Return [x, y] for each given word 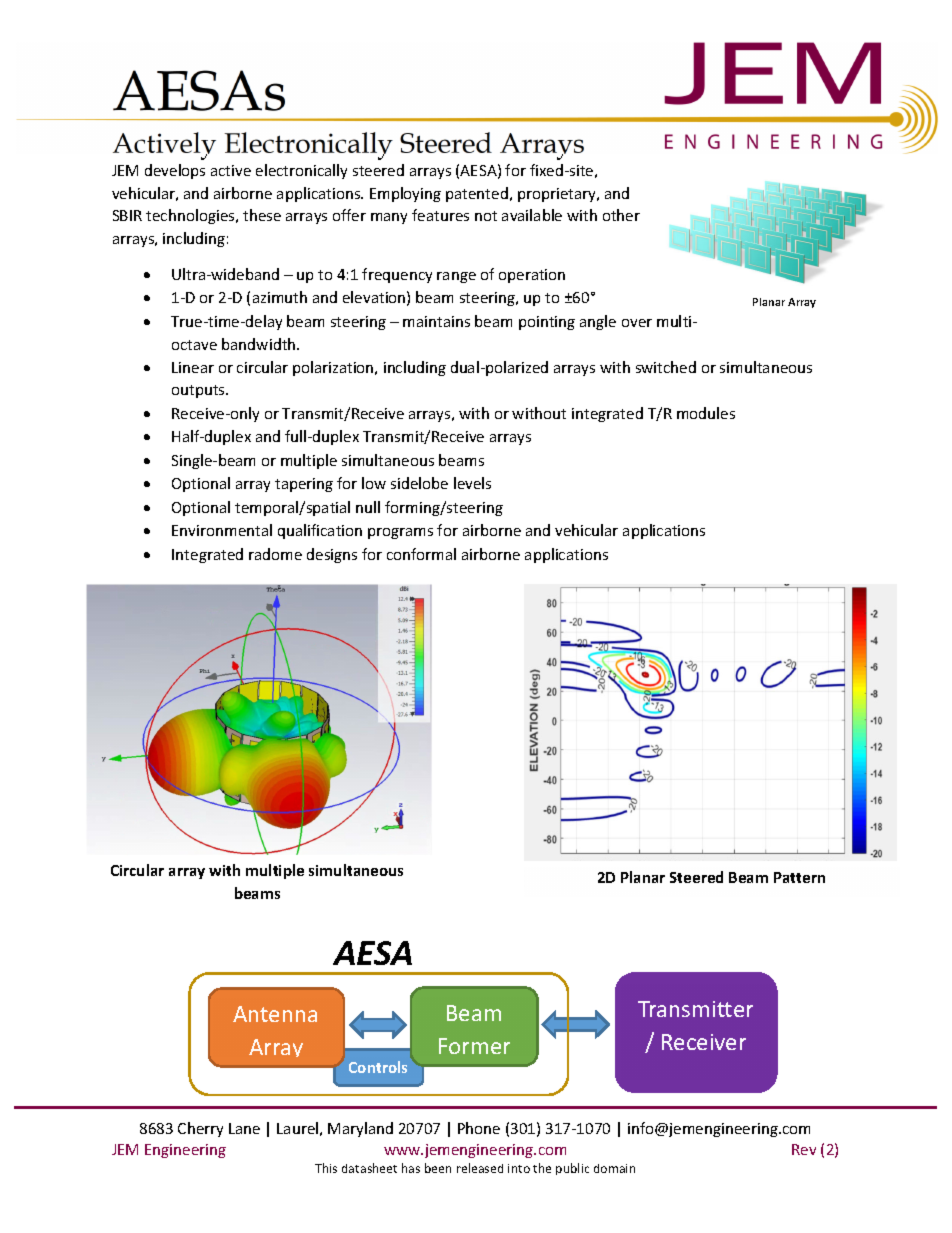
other [621, 215]
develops [175, 171]
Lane [244, 1128]
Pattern [799, 877]
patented [477, 194]
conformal [421, 554]
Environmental [222, 530]
